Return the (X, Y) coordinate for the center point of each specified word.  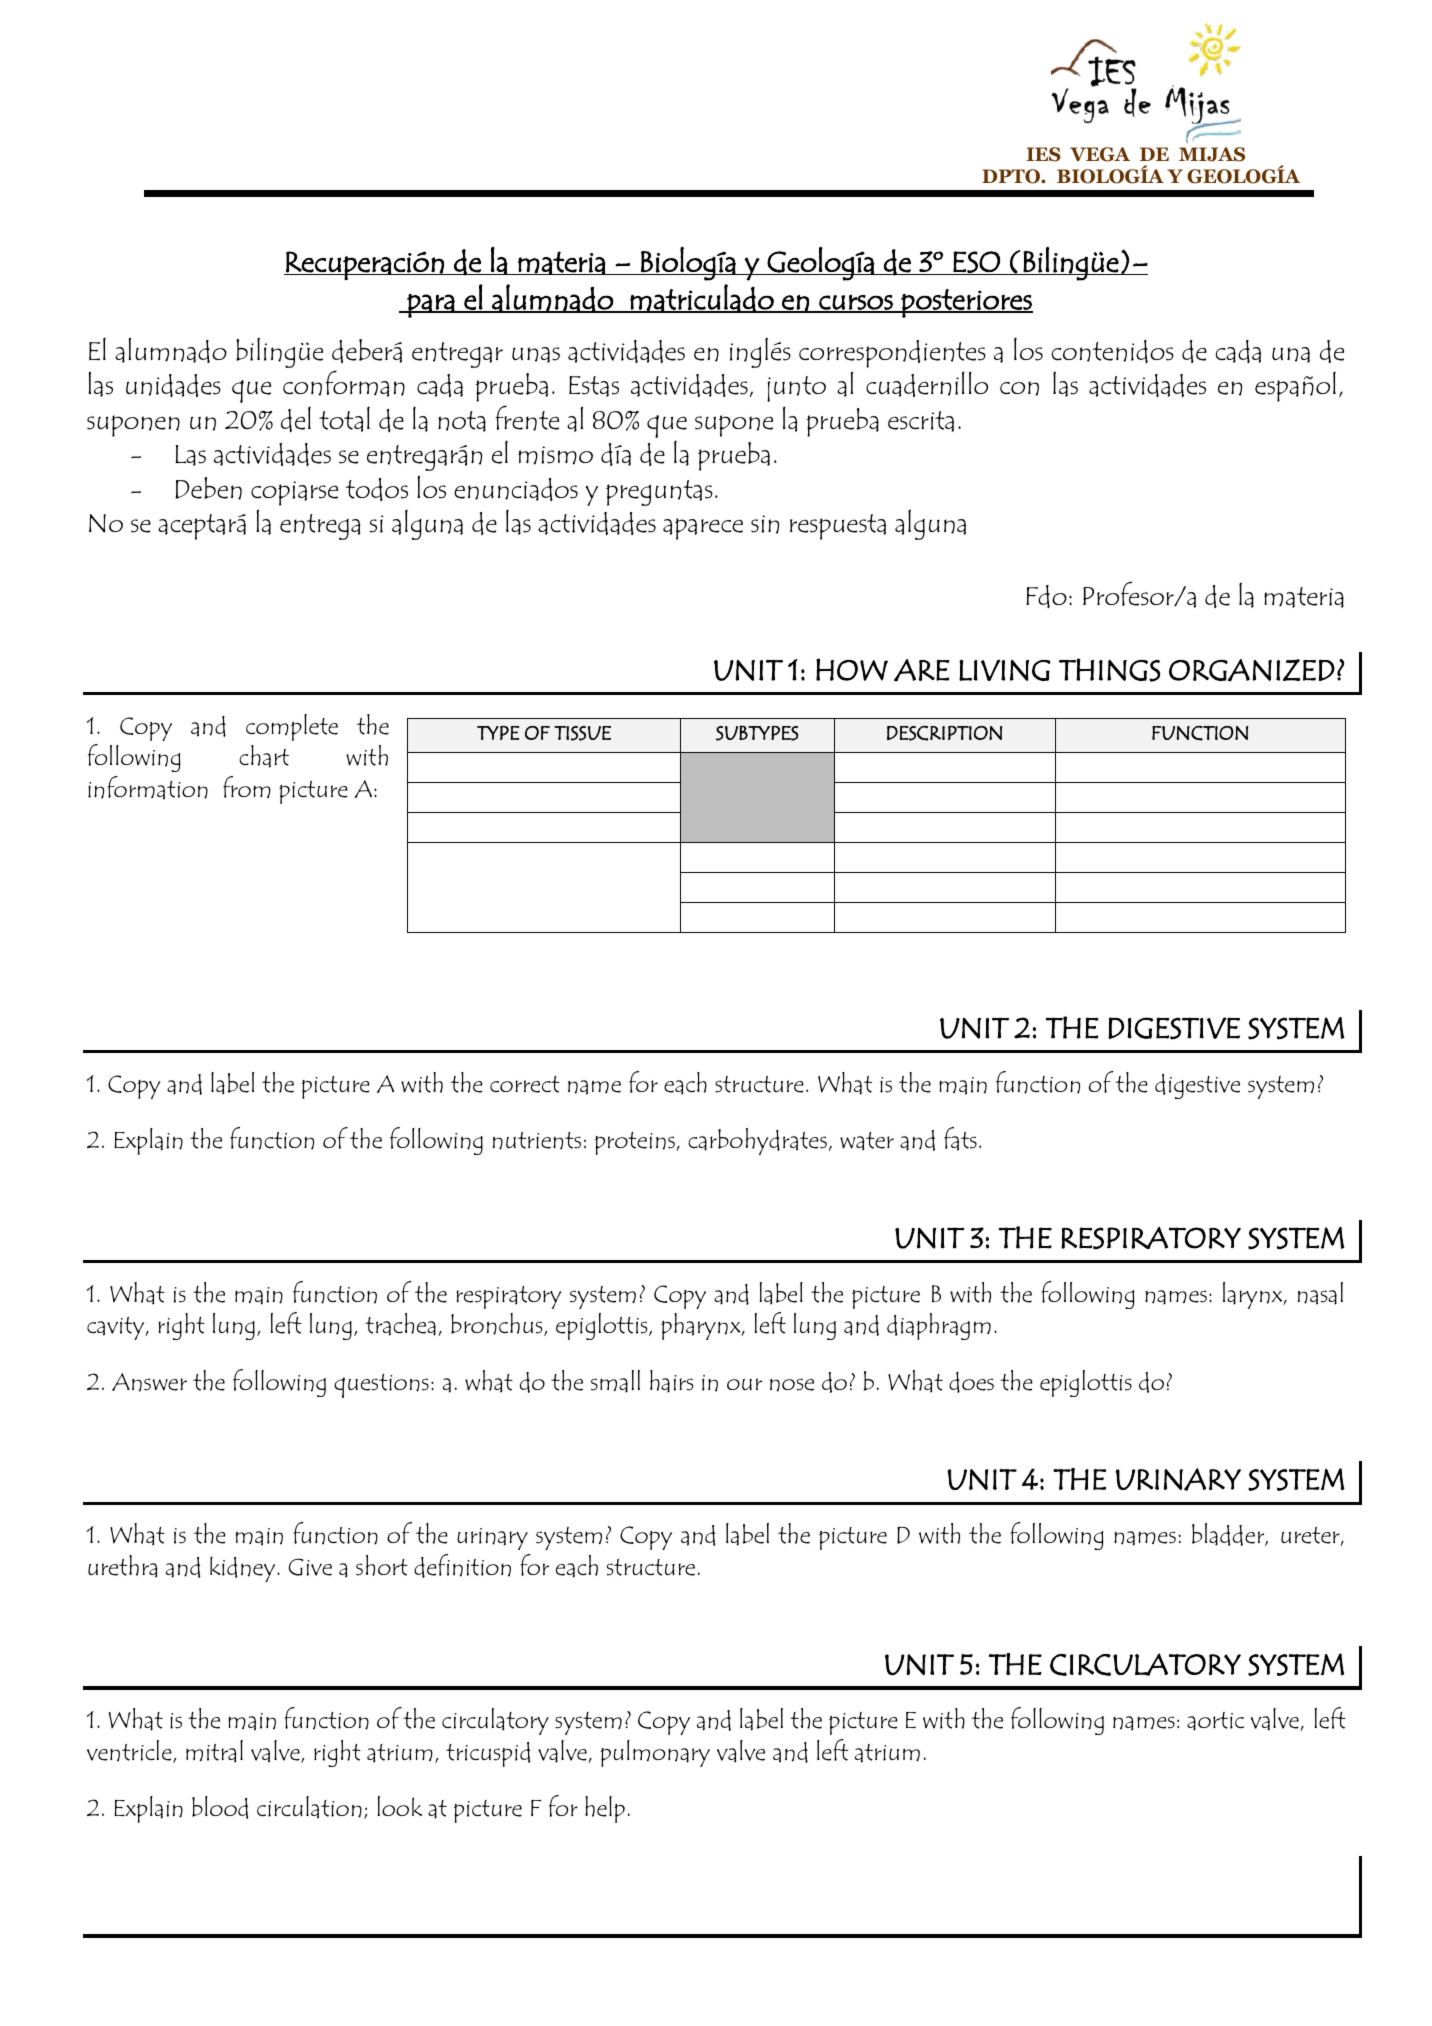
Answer (149, 1382)
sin (765, 524)
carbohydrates (757, 1141)
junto (796, 389)
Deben (208, 488)
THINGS (1109, 670)
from (247, 787)
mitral (214, 1751)
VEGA (1100, 154)
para (431, 306)
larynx (1254, 1295)
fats (960, 1139)
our (744, 1384)
